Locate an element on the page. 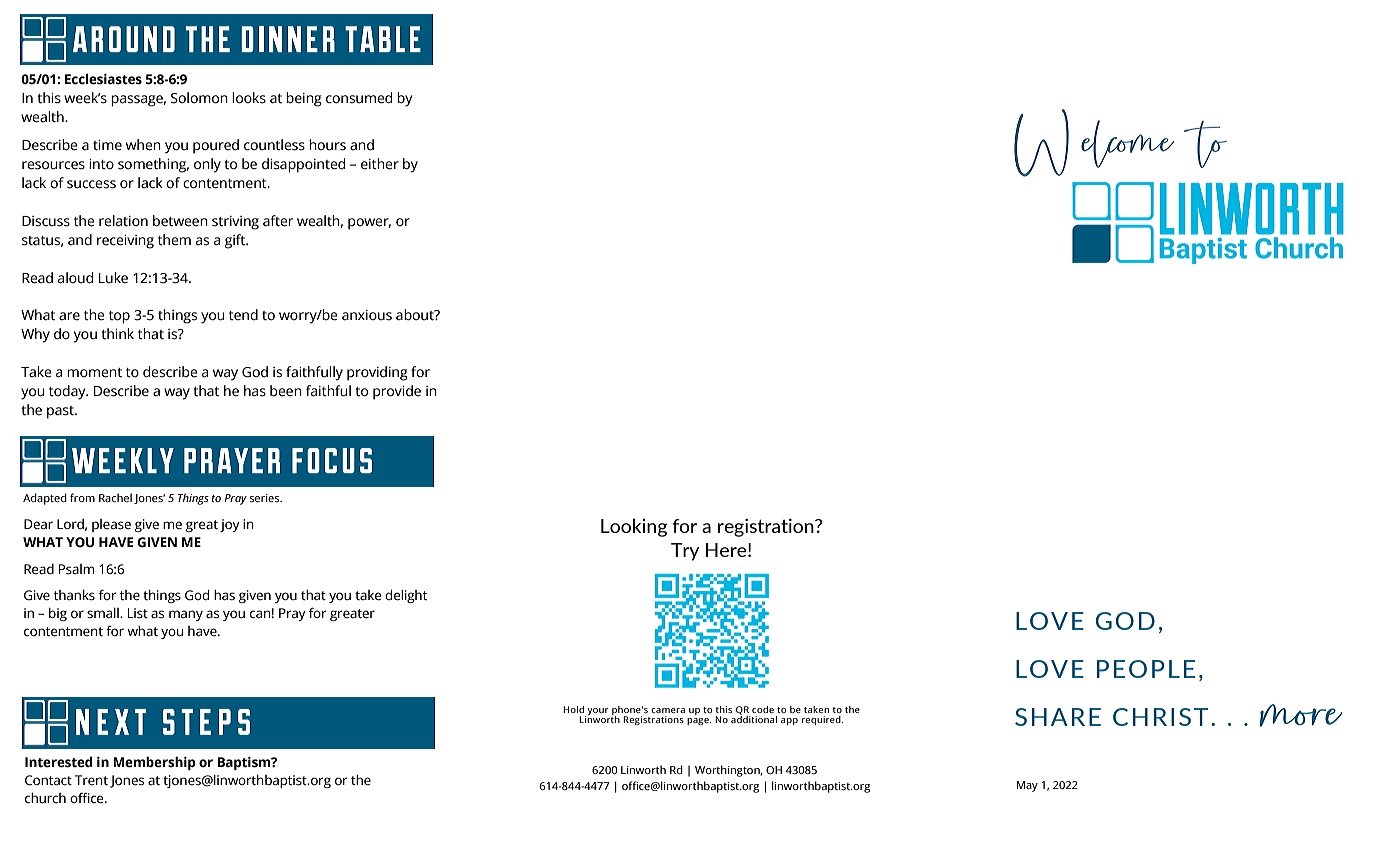  Solomon is located at coordinates (199, 98).
